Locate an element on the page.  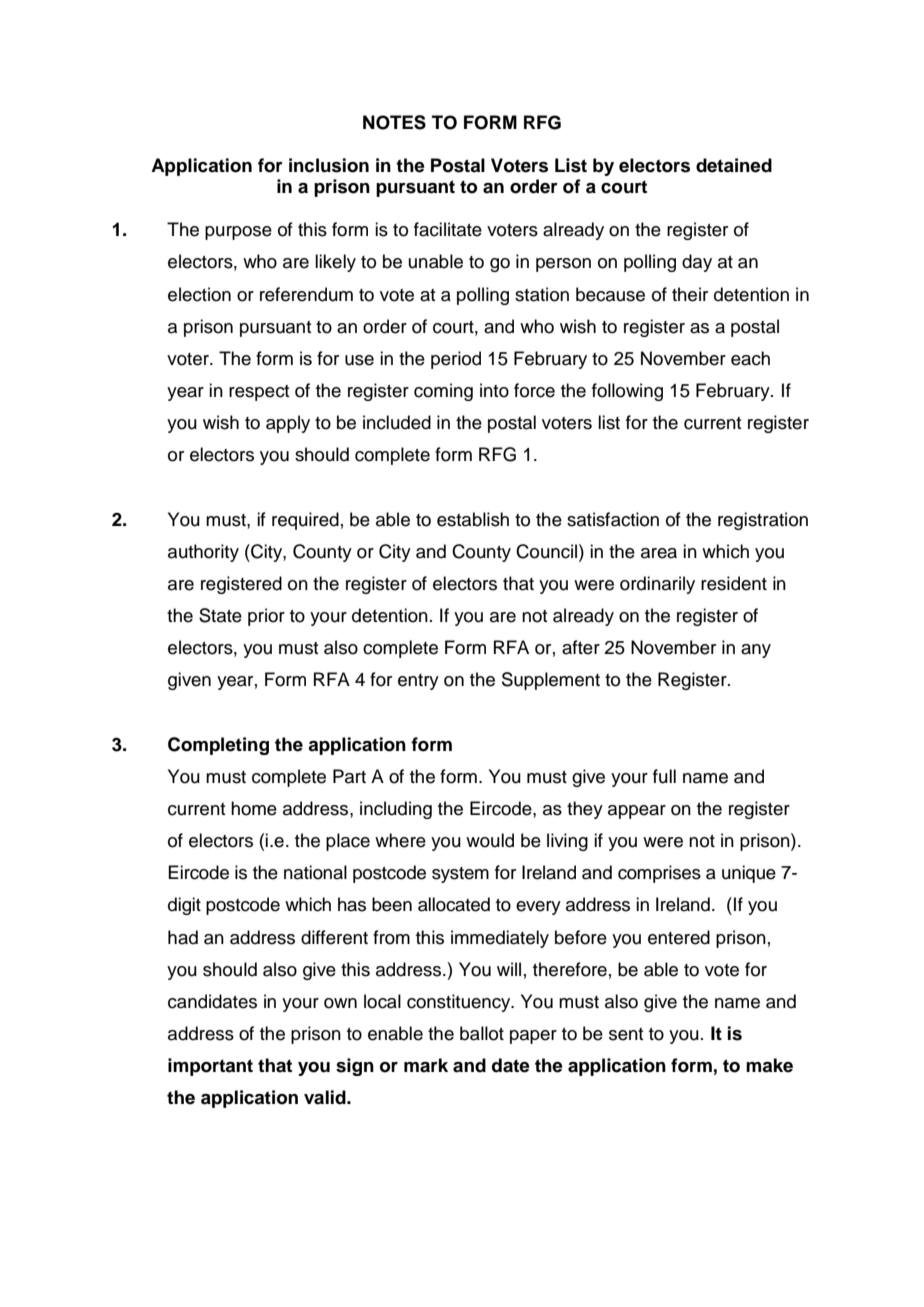
entry is located at coordinates (418, 682).
